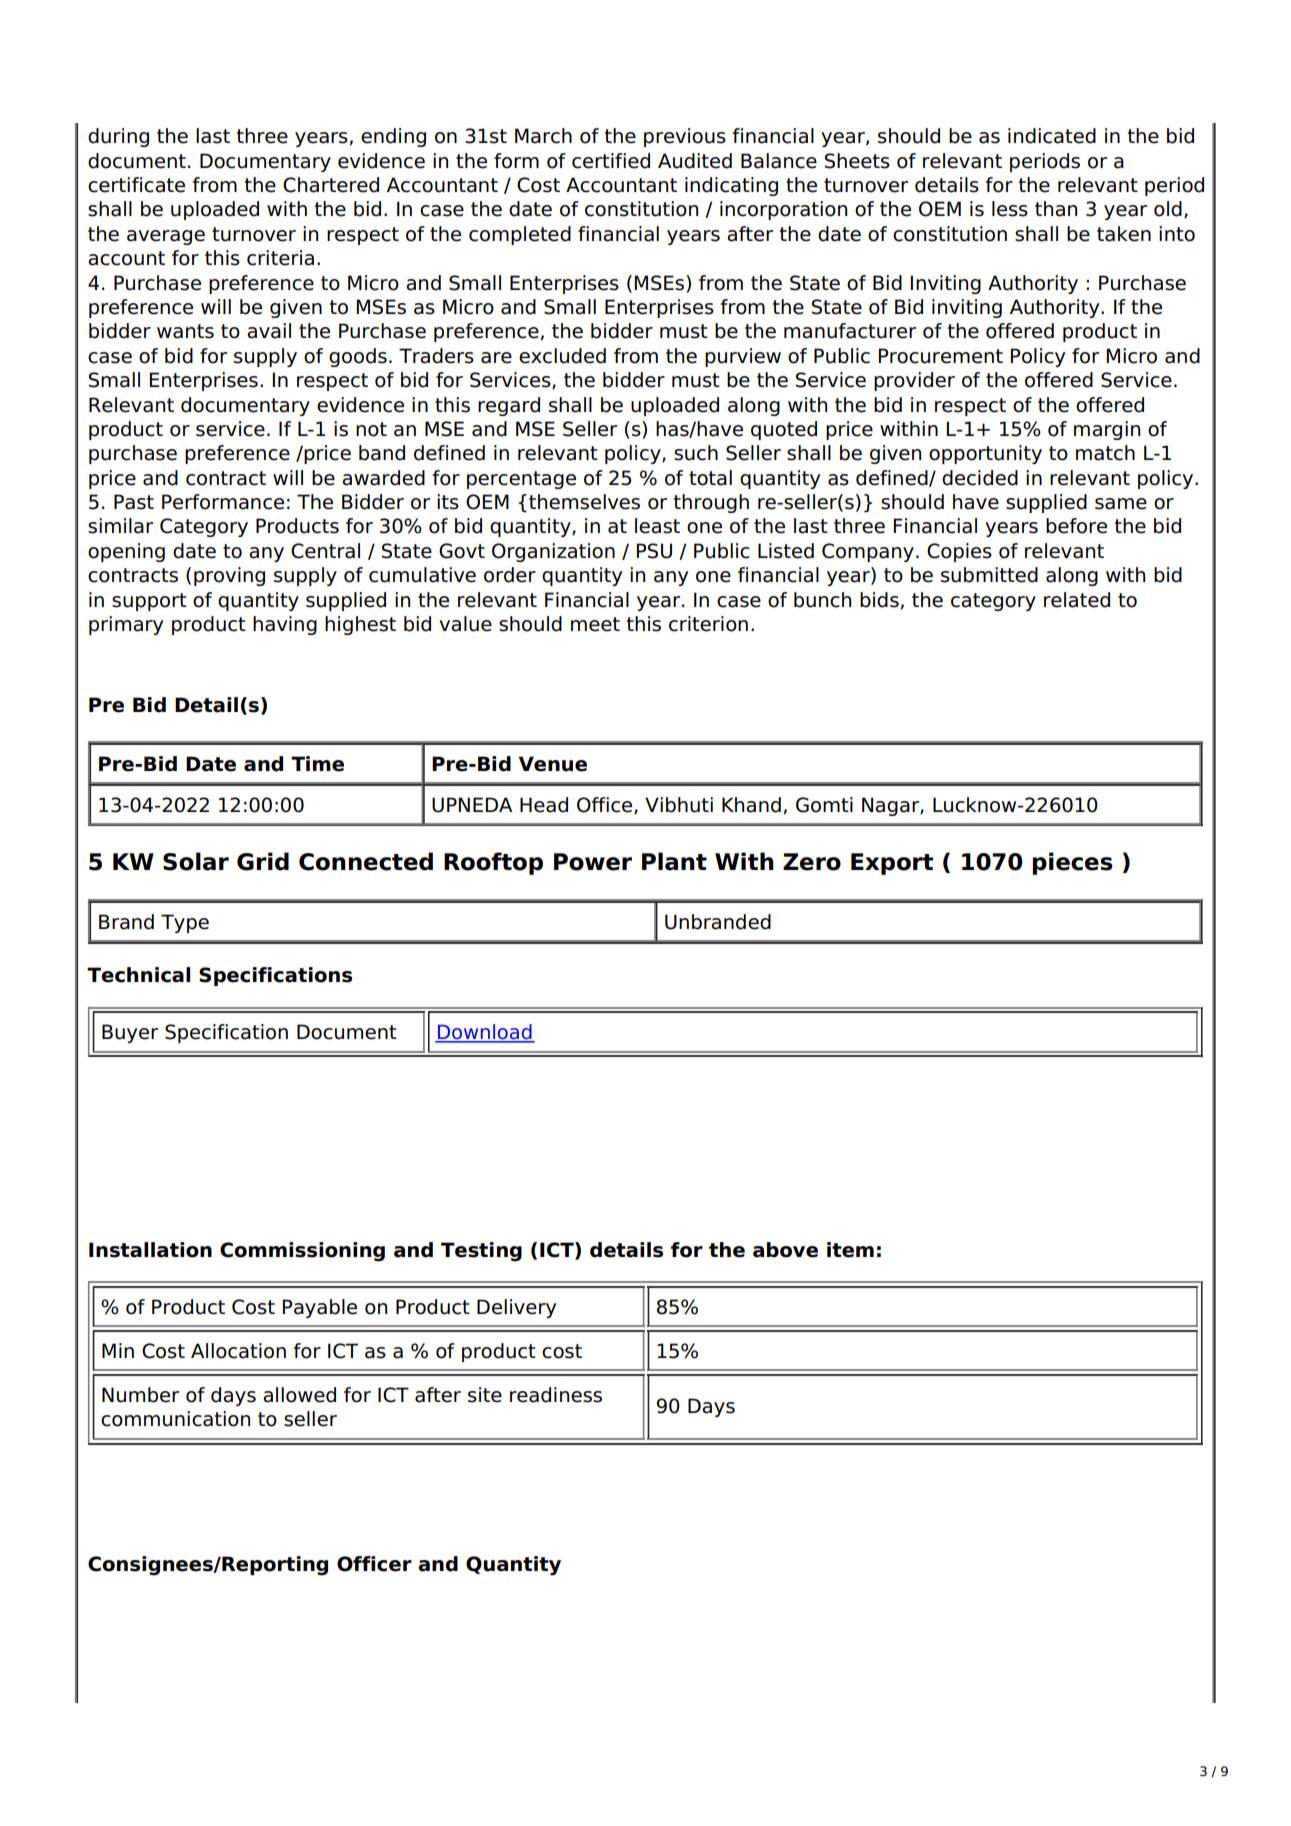 The height and width of the screenshot is (1826, 1291). I want to click on readiness, so click(556, 1395).
